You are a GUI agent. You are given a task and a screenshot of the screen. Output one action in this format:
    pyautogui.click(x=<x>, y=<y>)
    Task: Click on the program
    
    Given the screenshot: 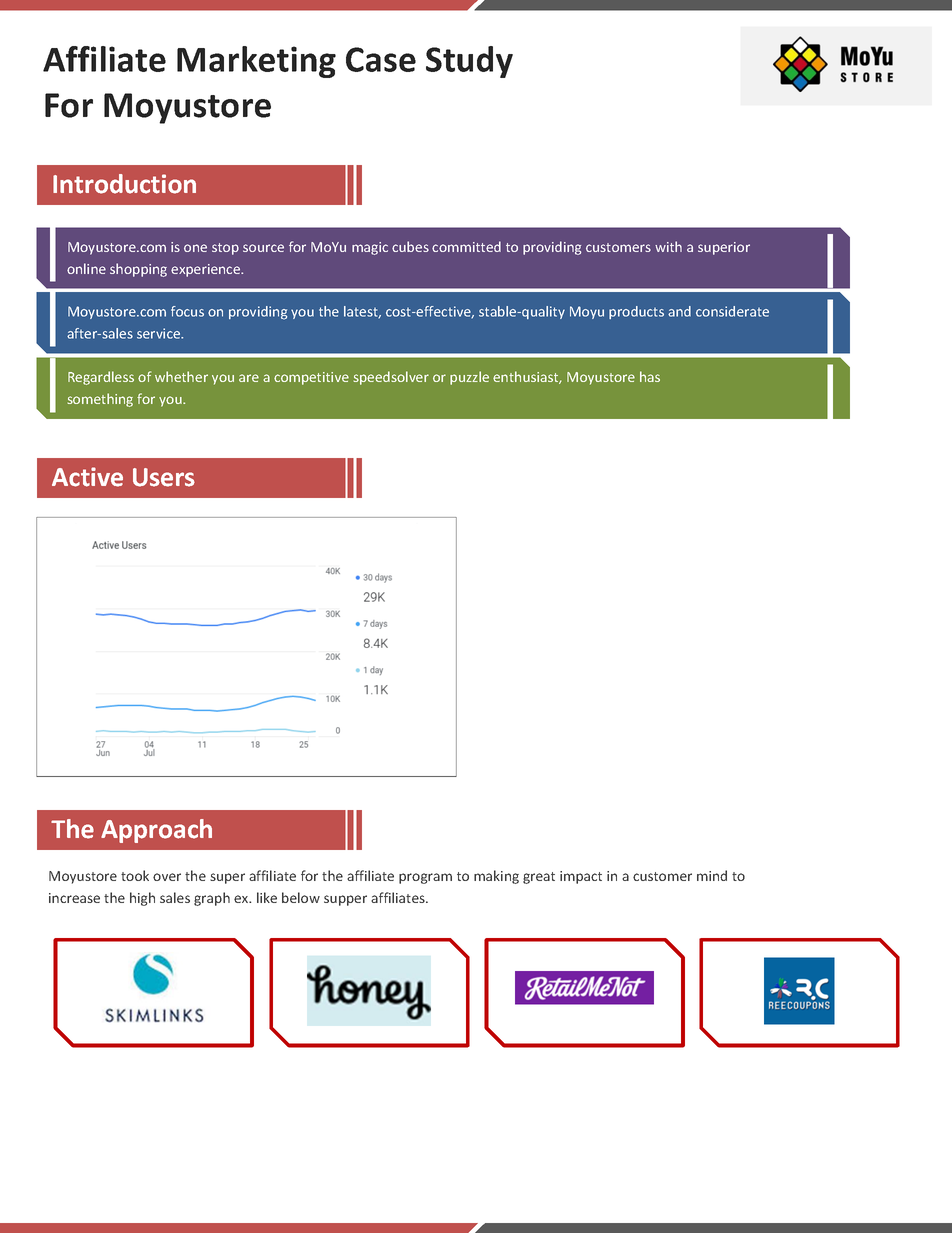 What is the action you would take?
    pyautogui.click(x=425, y=878)
